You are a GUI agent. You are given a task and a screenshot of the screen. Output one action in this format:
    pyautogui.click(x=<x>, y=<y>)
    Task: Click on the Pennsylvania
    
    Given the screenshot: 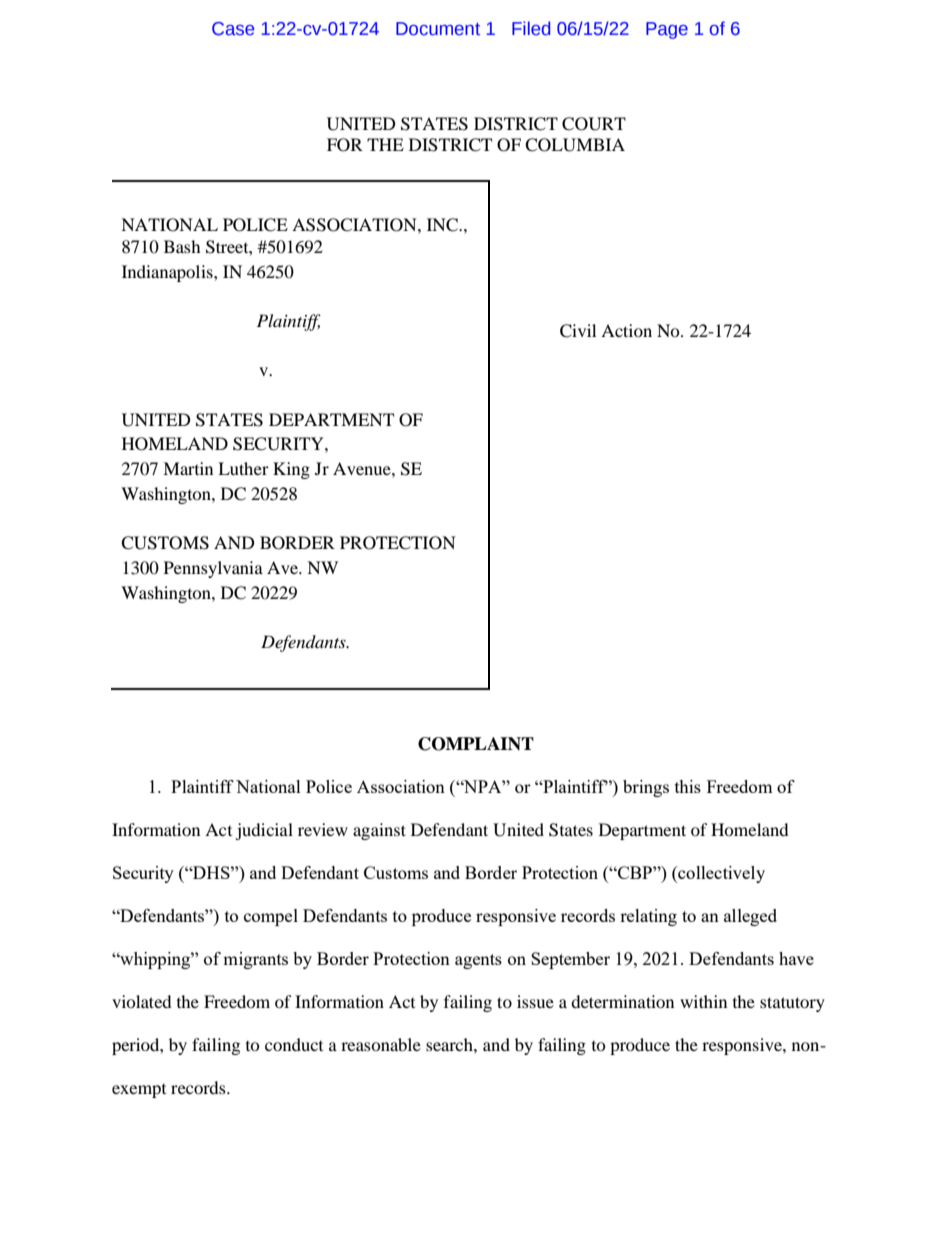 What is the action you would take?
    pyautogui.click(x=213, y=569)
